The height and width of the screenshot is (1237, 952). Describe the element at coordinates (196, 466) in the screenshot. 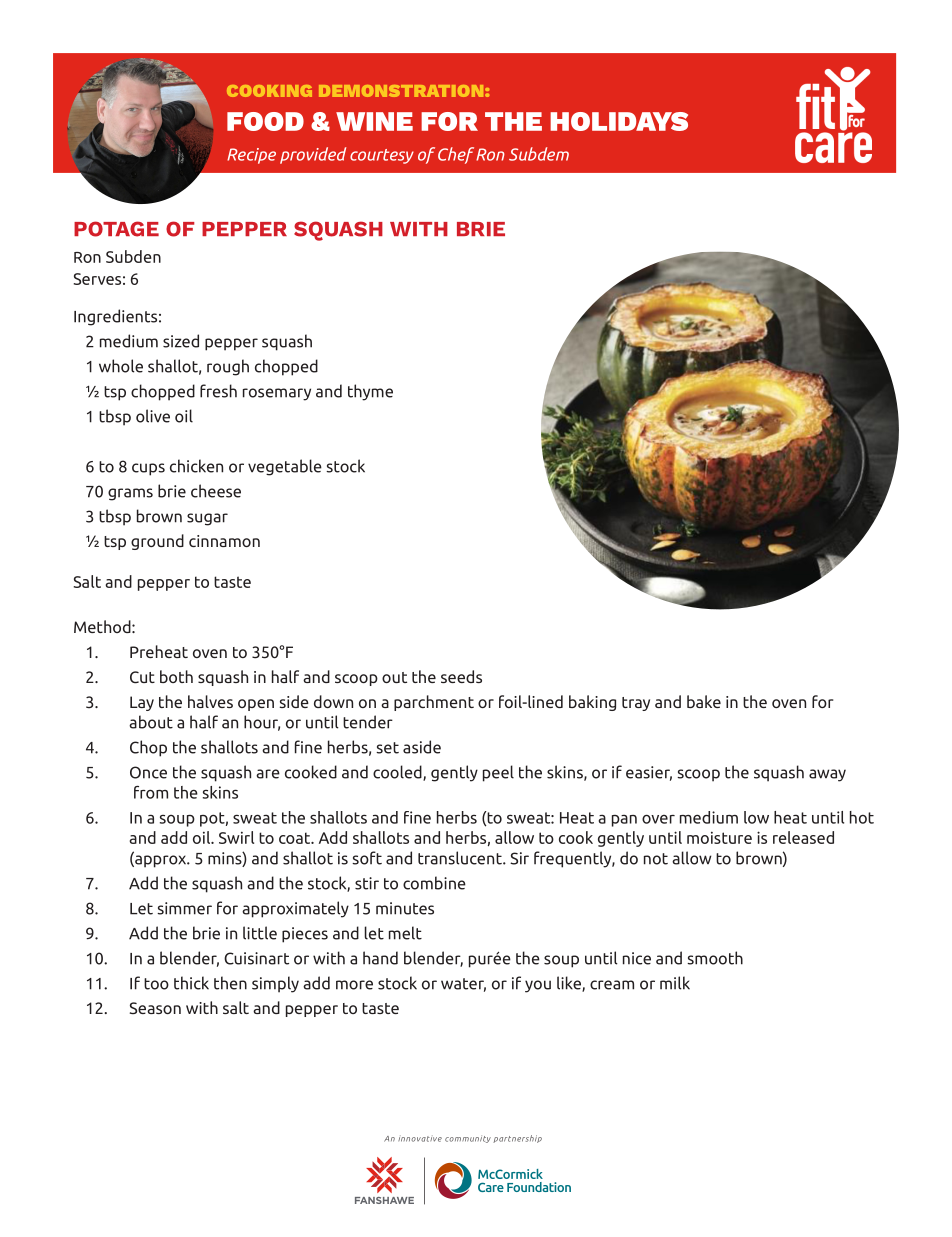

I see `chicken` at that location.
